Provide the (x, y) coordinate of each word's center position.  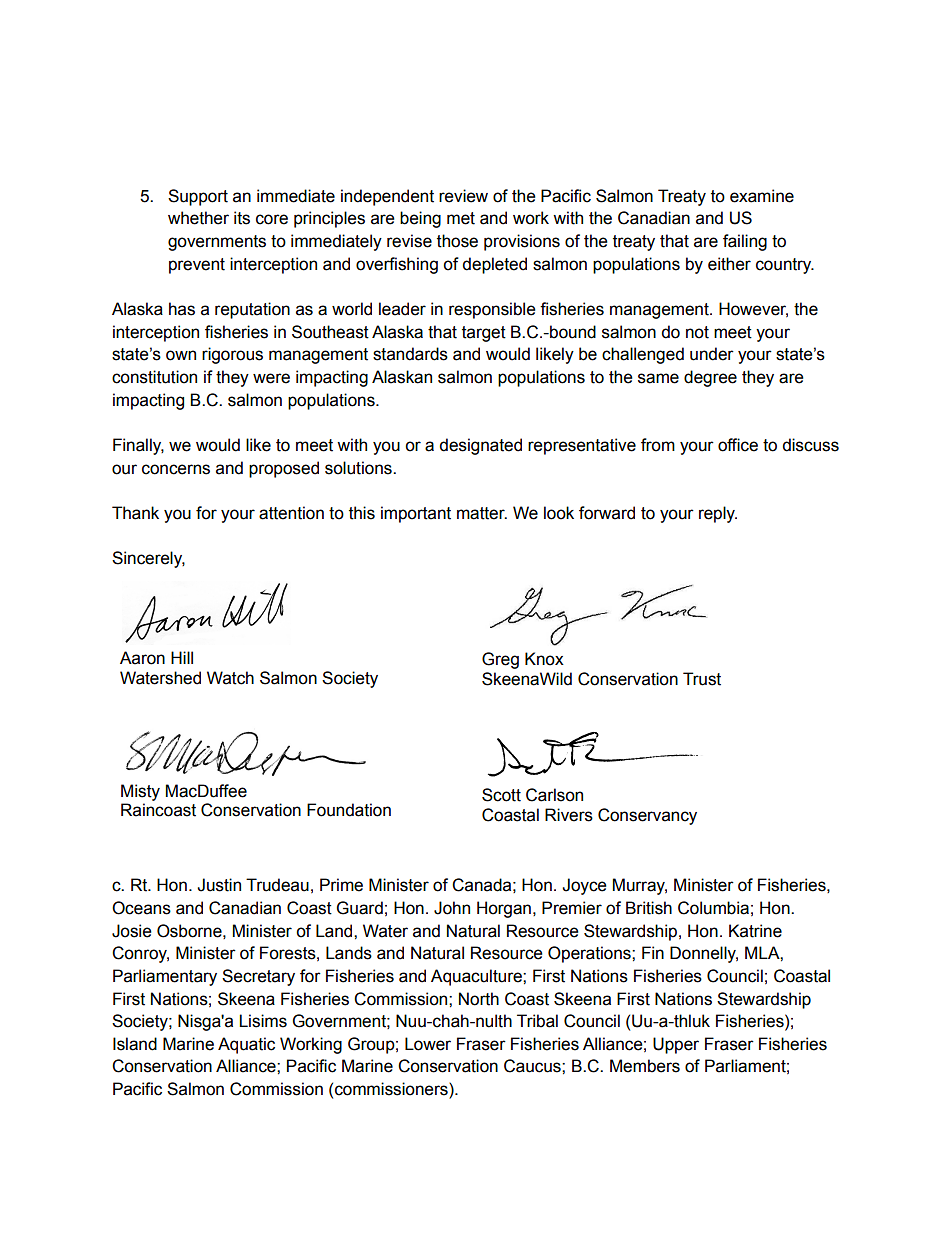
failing (745, 242)
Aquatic (246, 1045)
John (452, 908)
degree (710, 378)
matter (482, 513)
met (461, 218)
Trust (702, 679)
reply (718, 514)
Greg (500, 660)
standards (410, 354)
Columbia (713, 908)
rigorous (232, 355)
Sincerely (148, 559)
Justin (219, 885)
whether (198, 218)
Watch (230, 678)
